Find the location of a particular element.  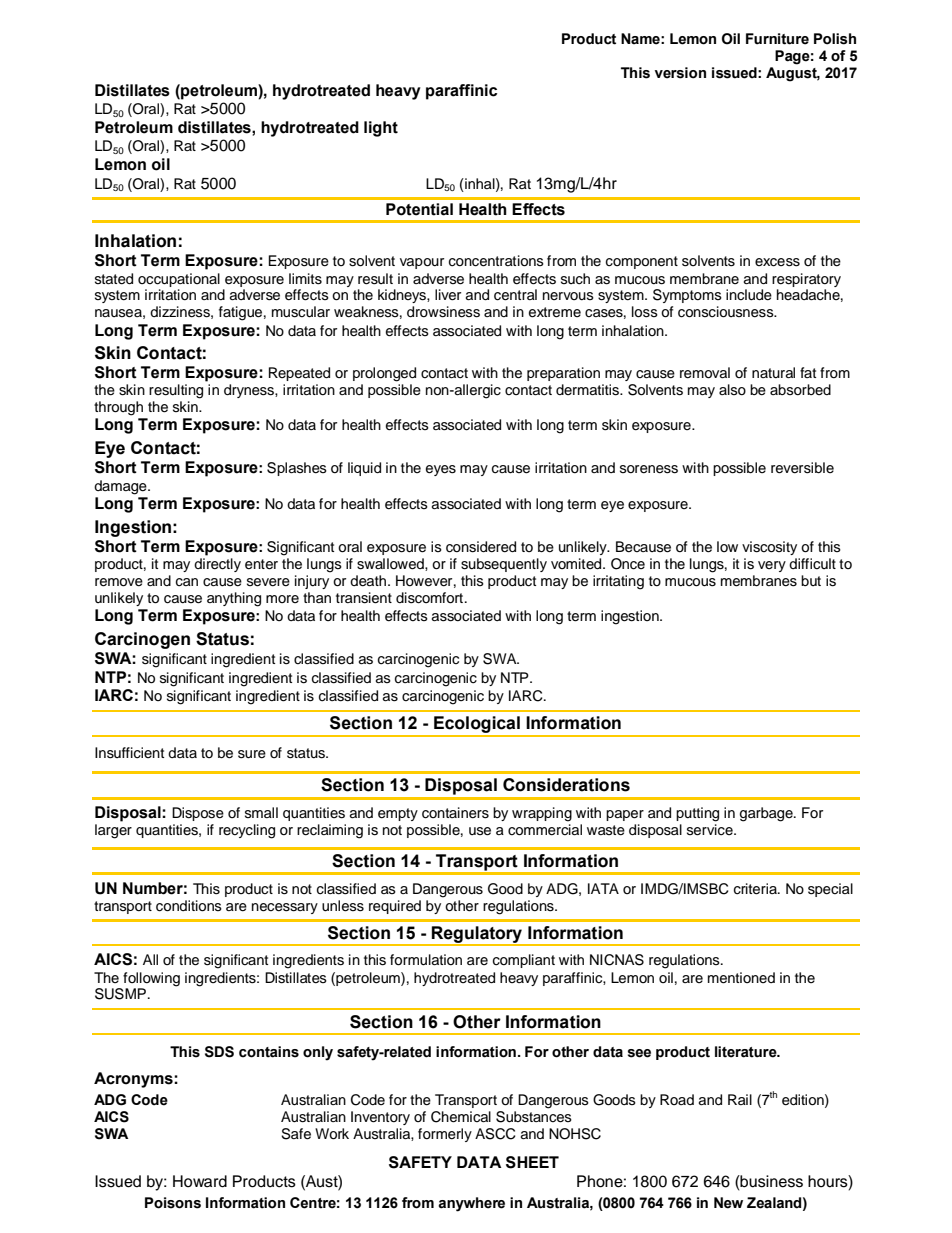

conditions is located at coordinates (189, 906).
